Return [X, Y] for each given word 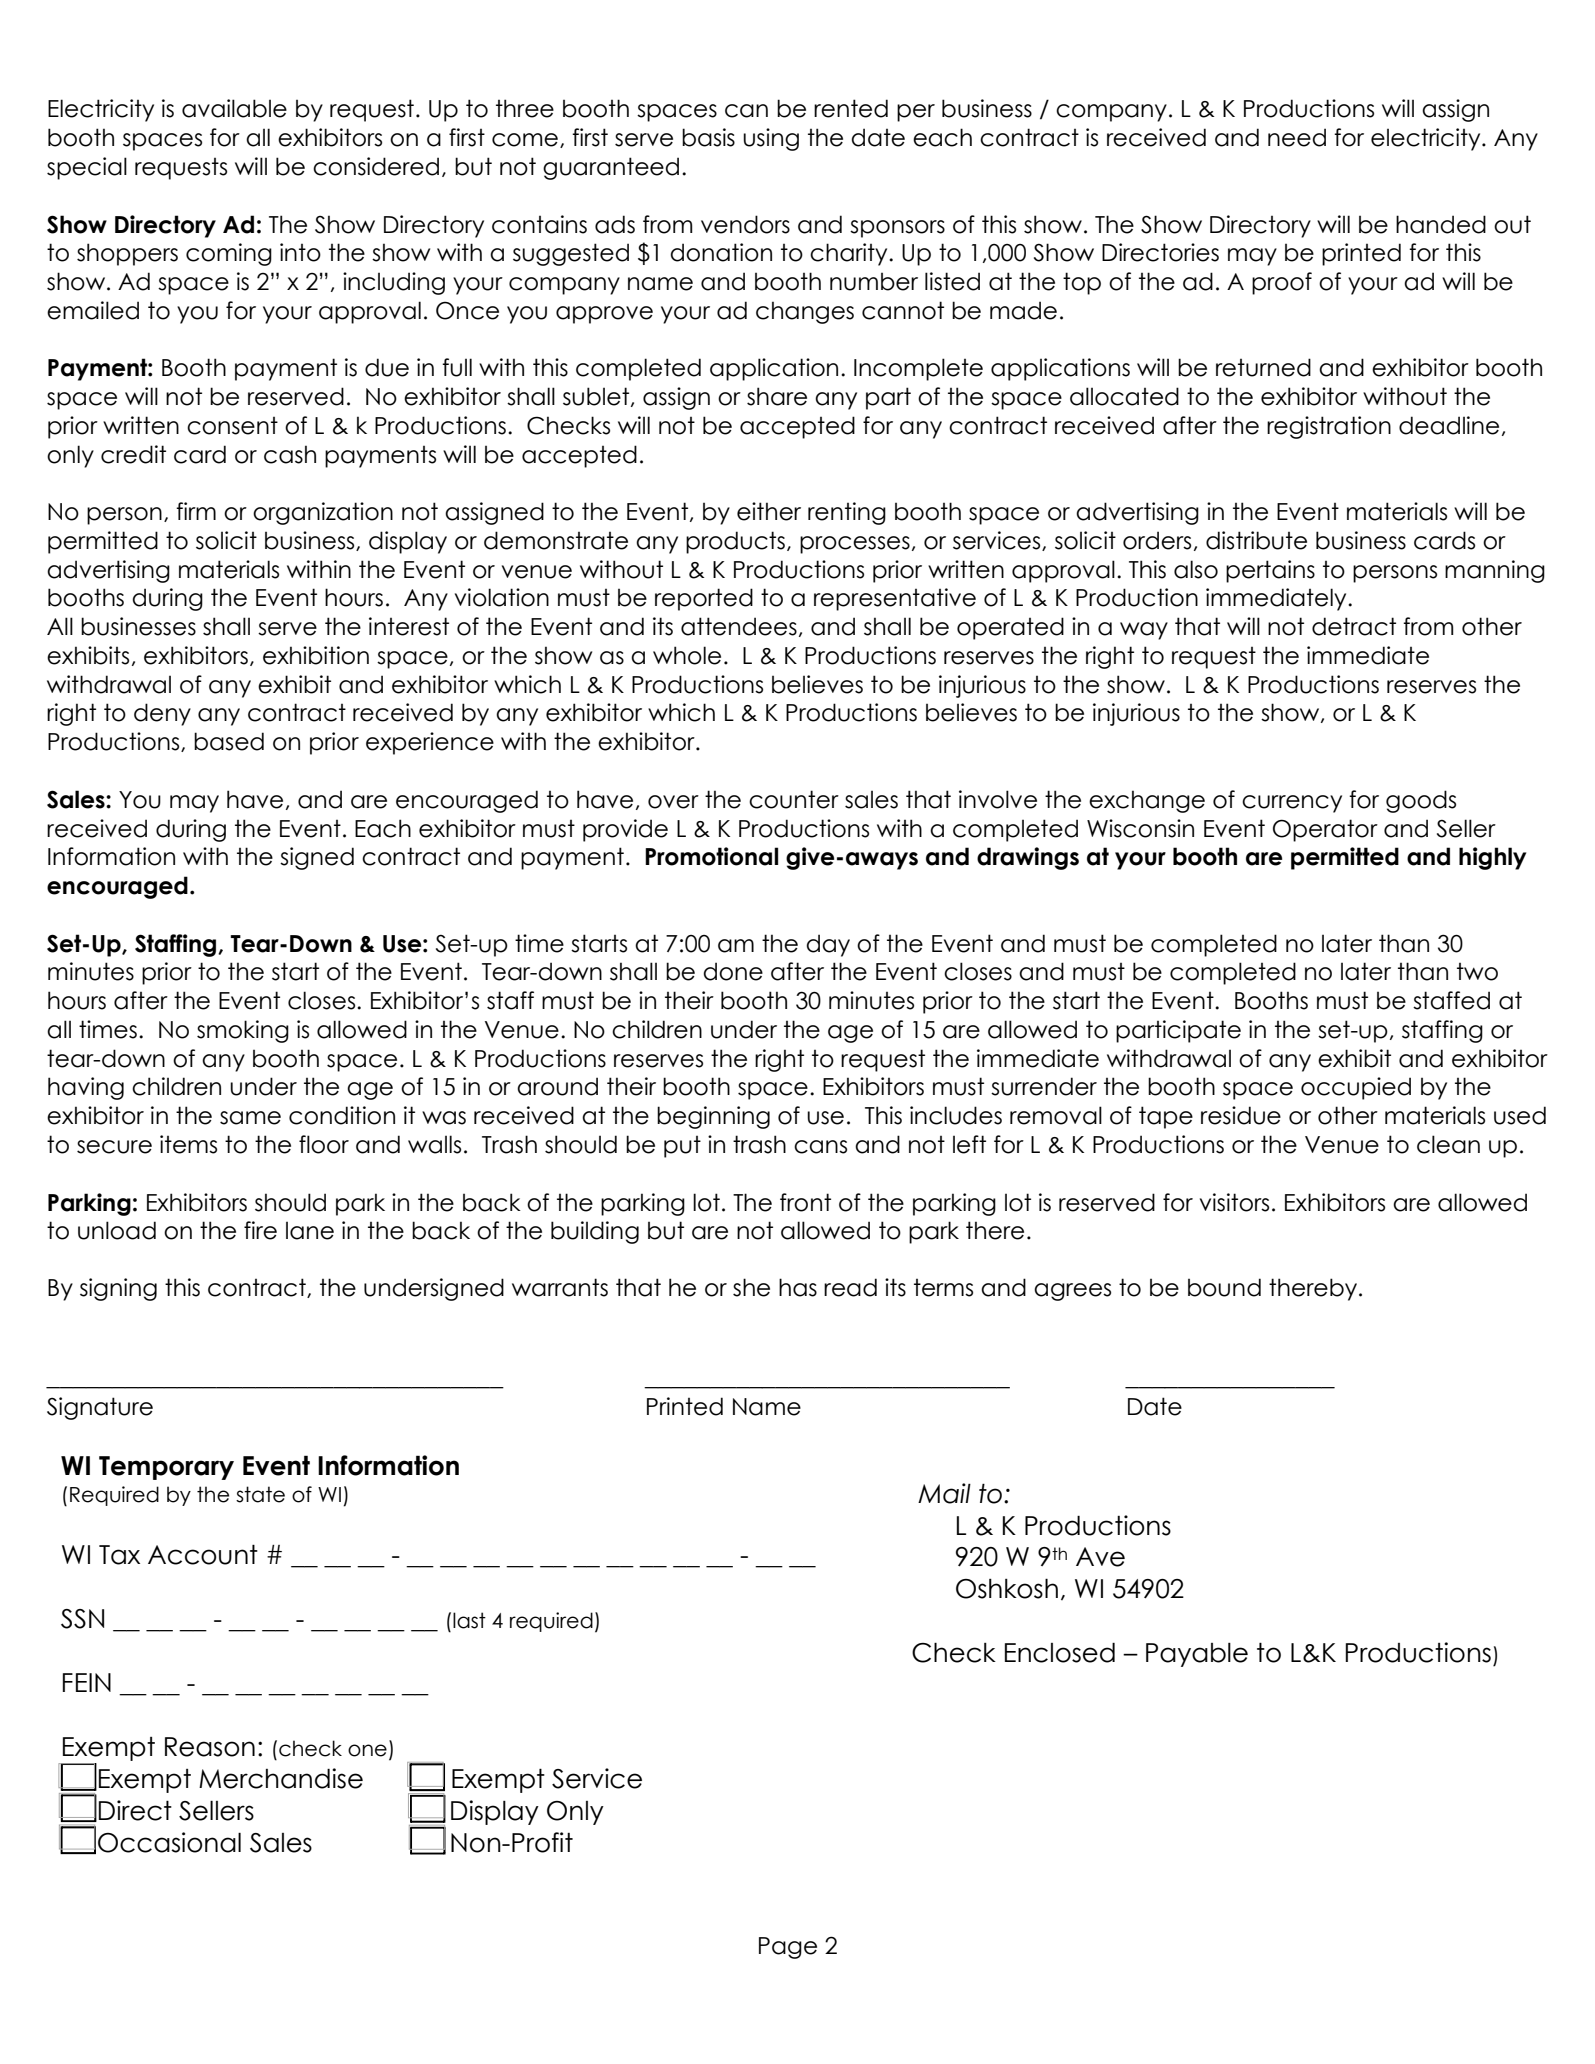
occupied [1356, 1088]
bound [1224, 1287]
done [733, 971]
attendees [739, 626]
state [260, 1494]
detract [1354, 626]
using [771, 139]
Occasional [169, 1842]
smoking [243, 1031]
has [798, 1287]
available [234, 108]
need [1297, 137]
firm [196, 511]
